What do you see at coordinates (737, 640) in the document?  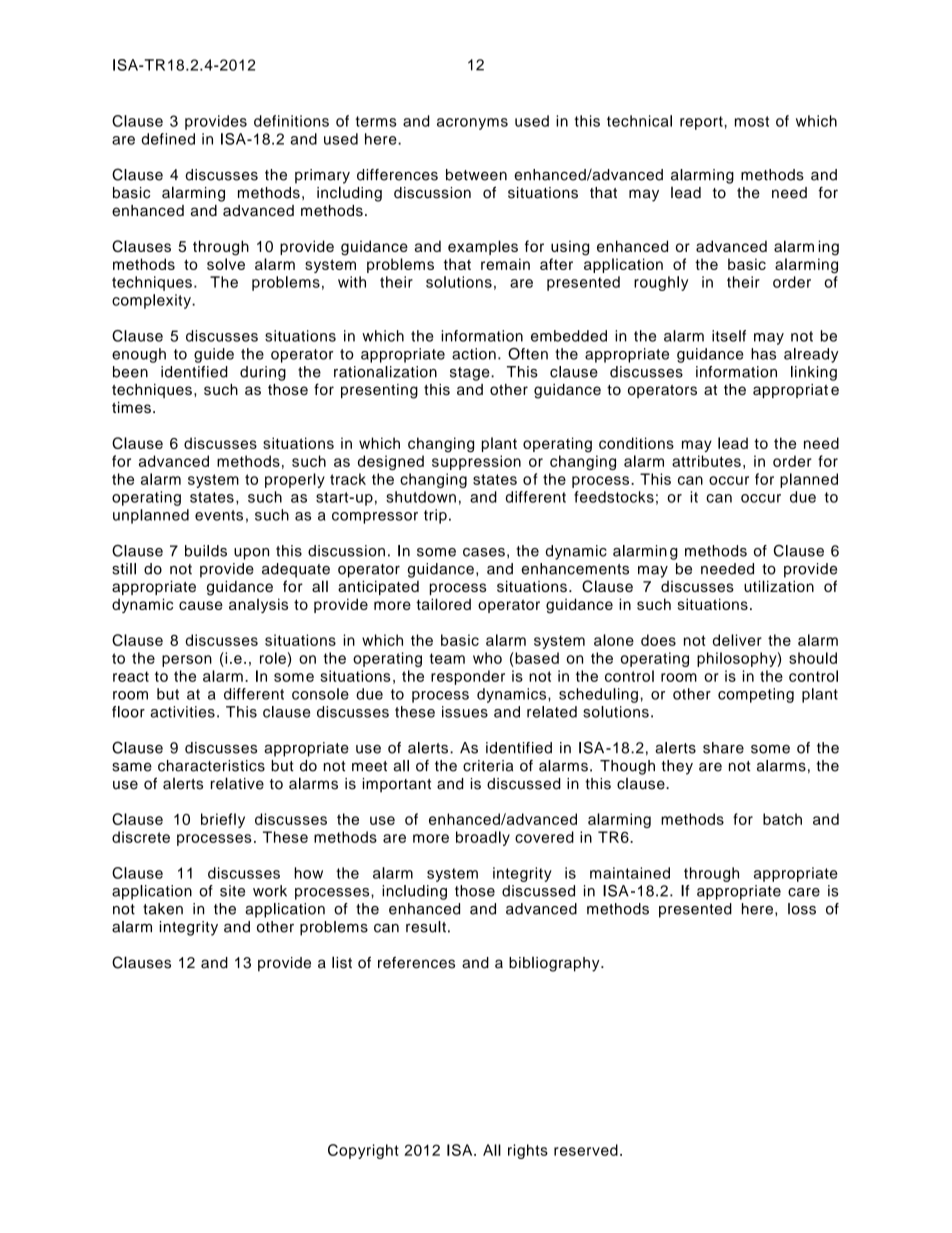 I see `deliver` at bounding box center [737, 640].
